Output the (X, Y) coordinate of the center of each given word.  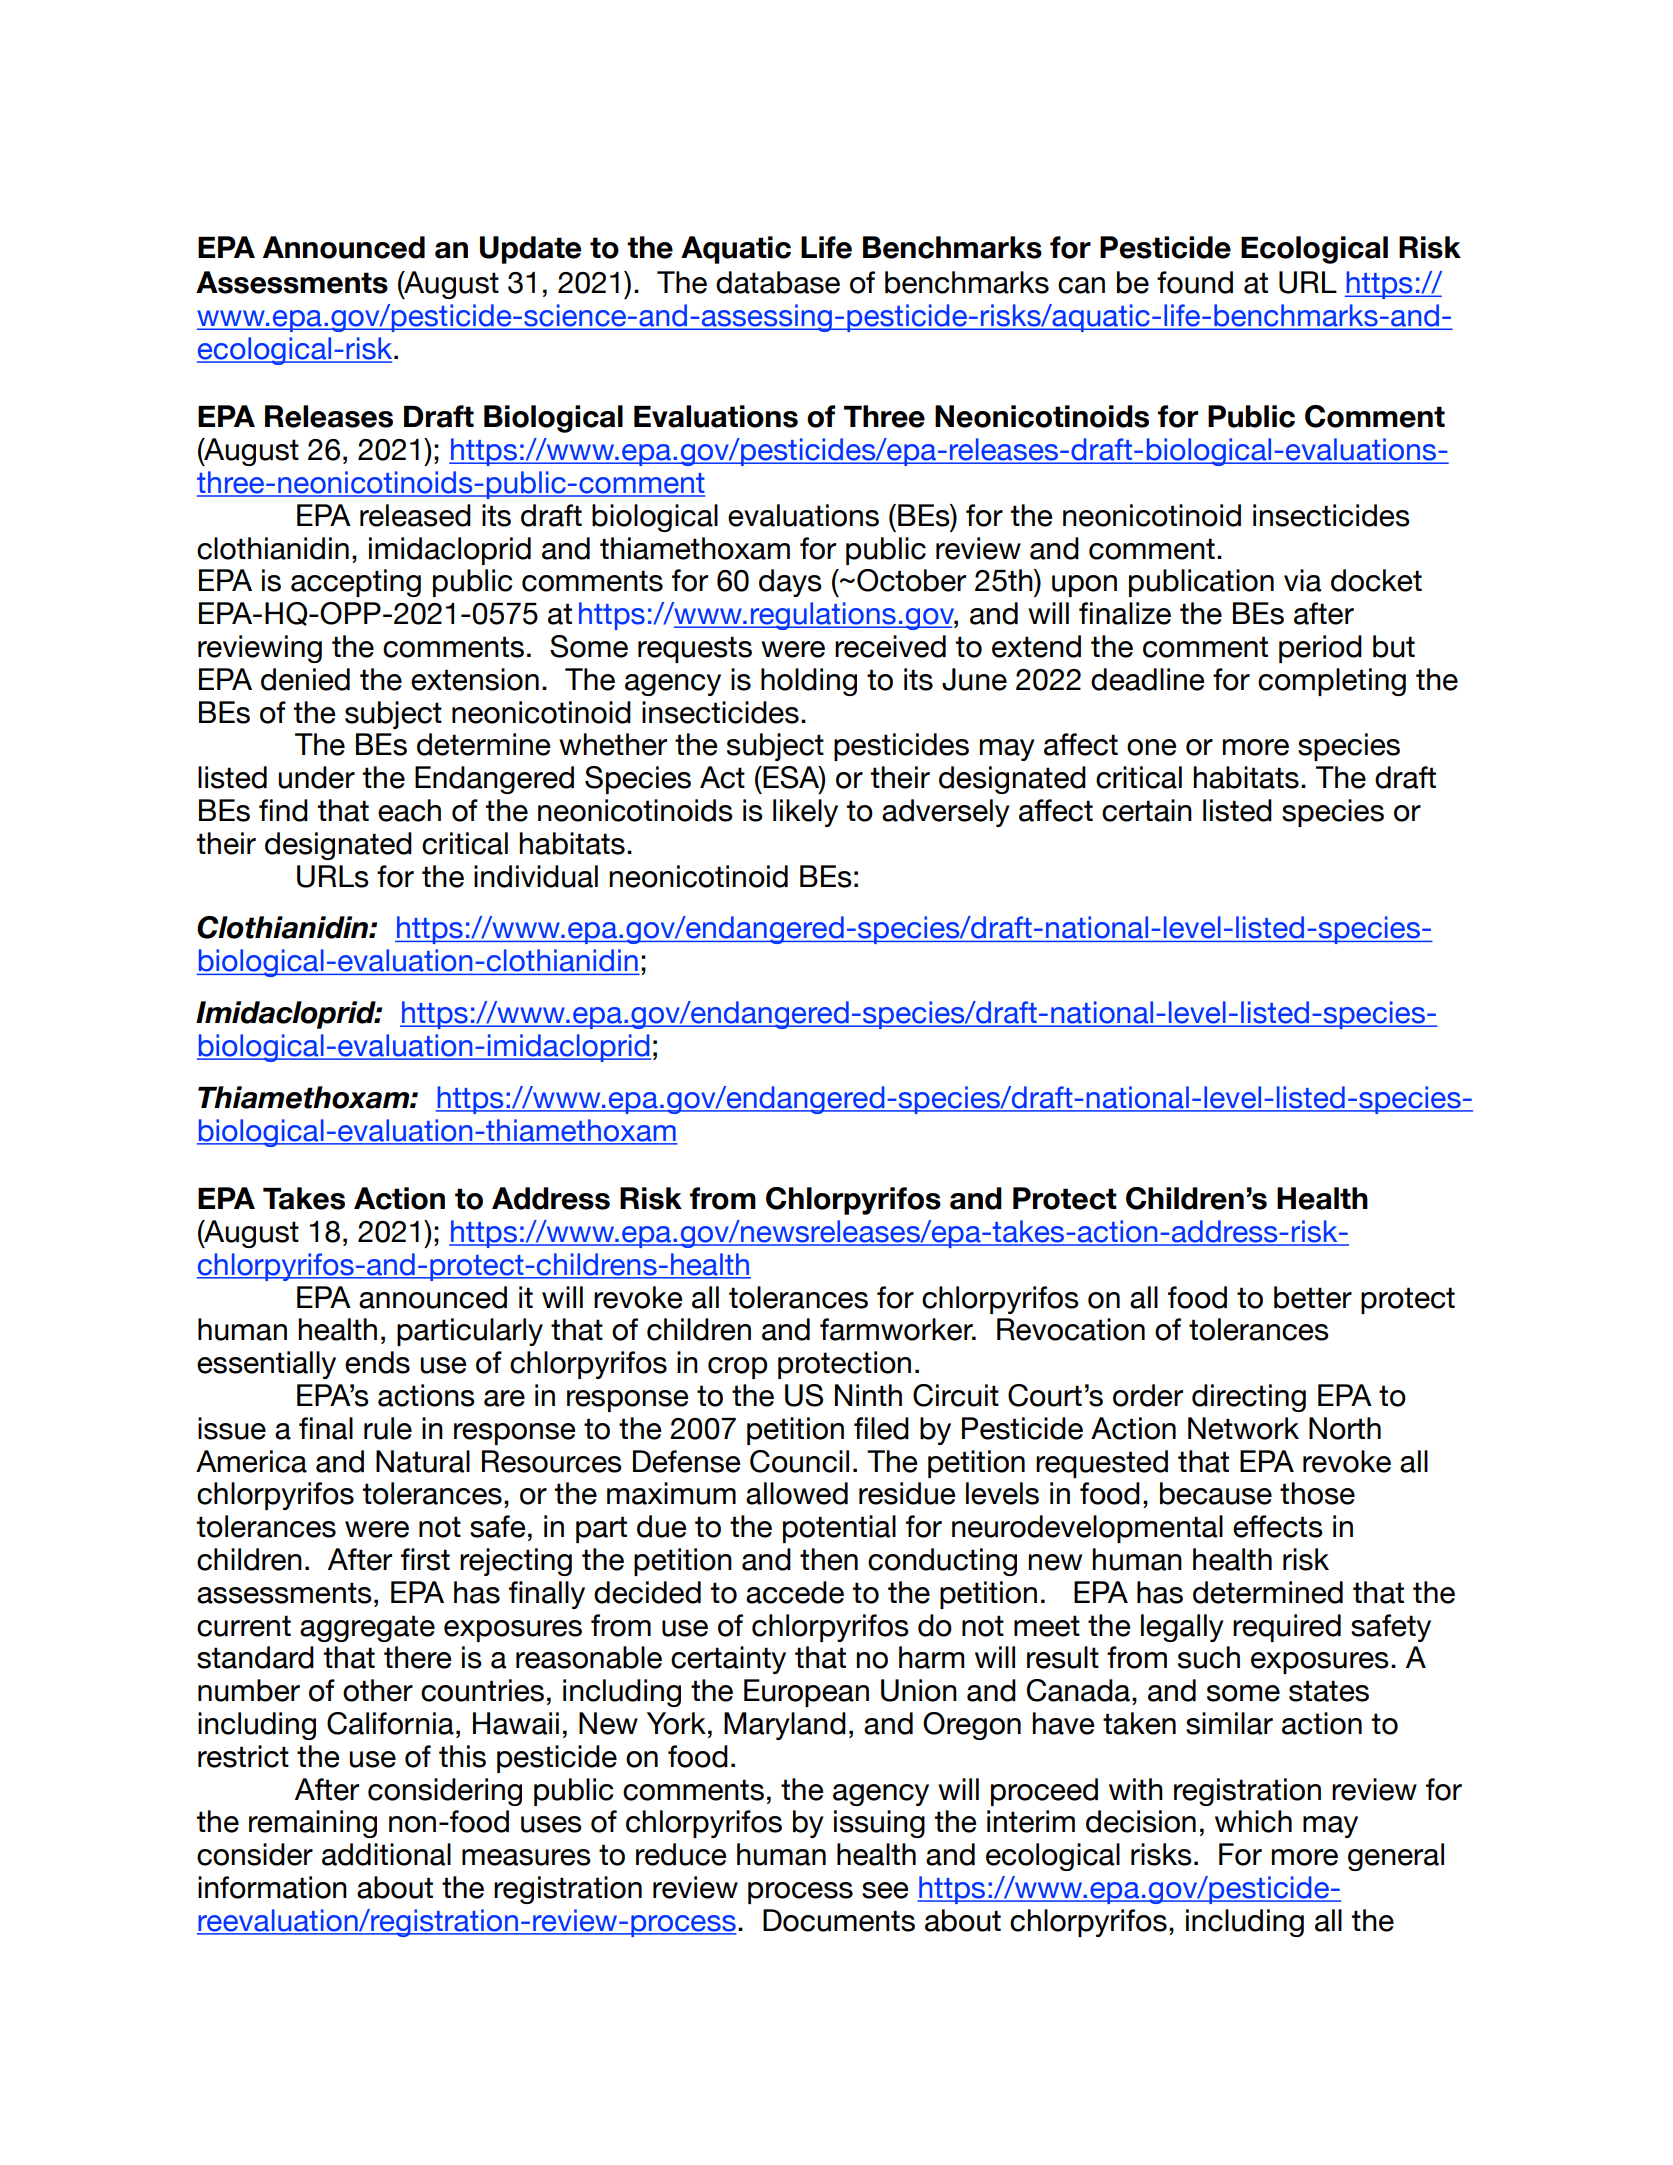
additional (386, 1854)
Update (530, 250)
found (1195, 282)
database (778, 282)
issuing (879, 1824)
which (1253, 1821)
